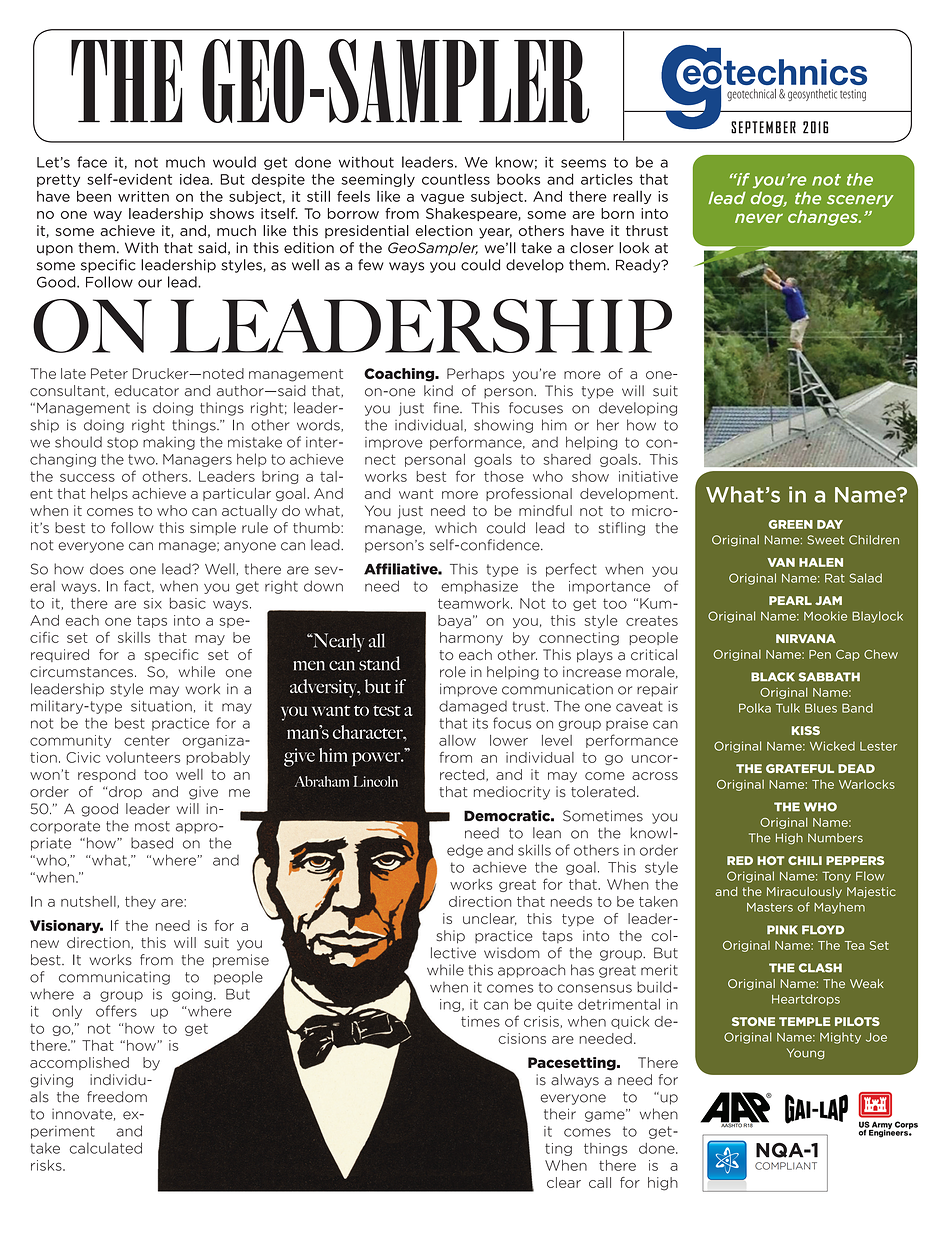 This image has width=952, height=1233. Describe the element at coordinates (763, 127) in the image. I see `SEPTEMBER` at that location.
